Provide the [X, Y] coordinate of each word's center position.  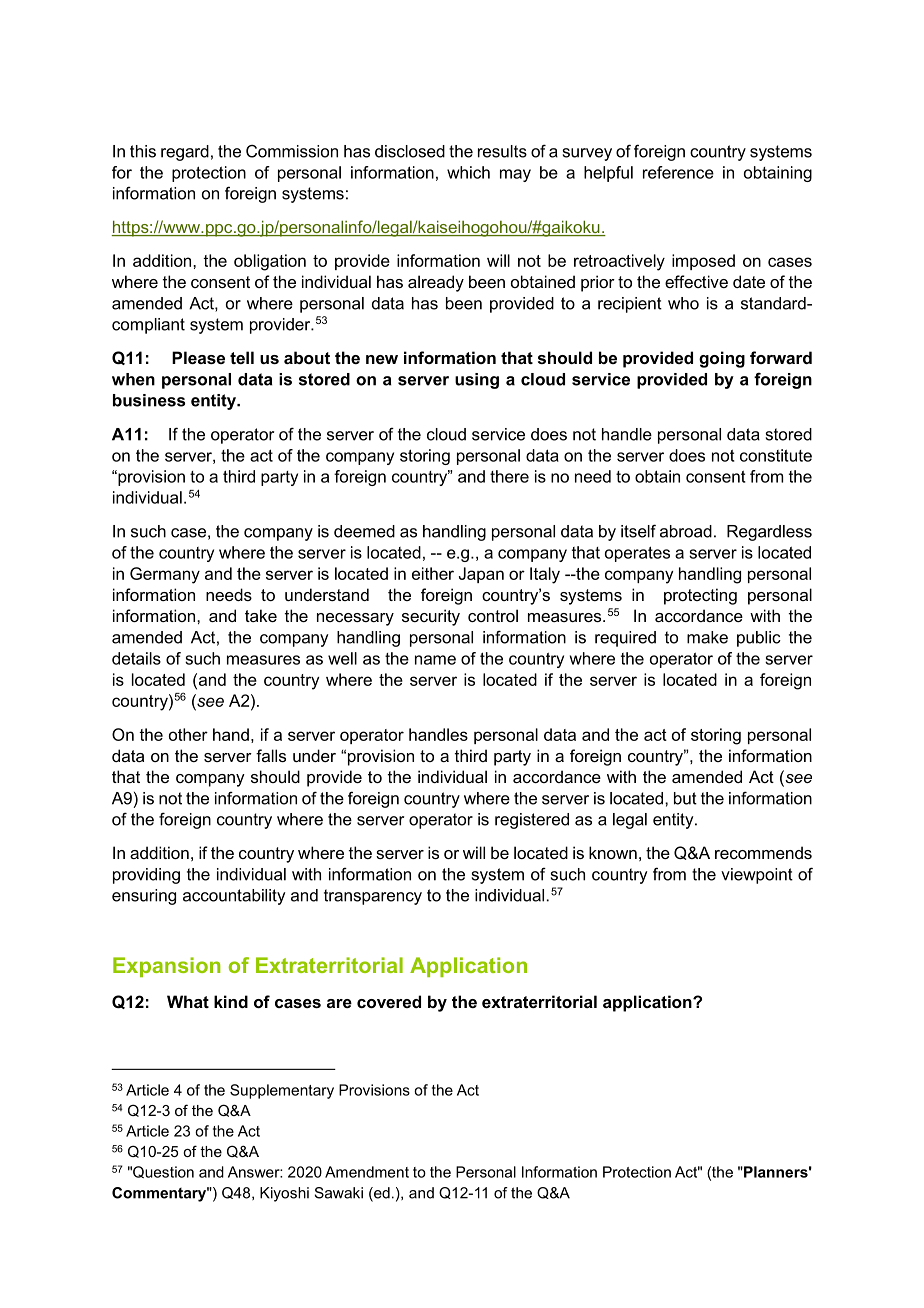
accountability [234, 897]
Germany [165, 575]
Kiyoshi [284, 1194]
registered [532, 821]
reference [678, 172]
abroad [686, 531]
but [685, 798]
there [509, 476]
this [143, 151]
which [468, 172]
